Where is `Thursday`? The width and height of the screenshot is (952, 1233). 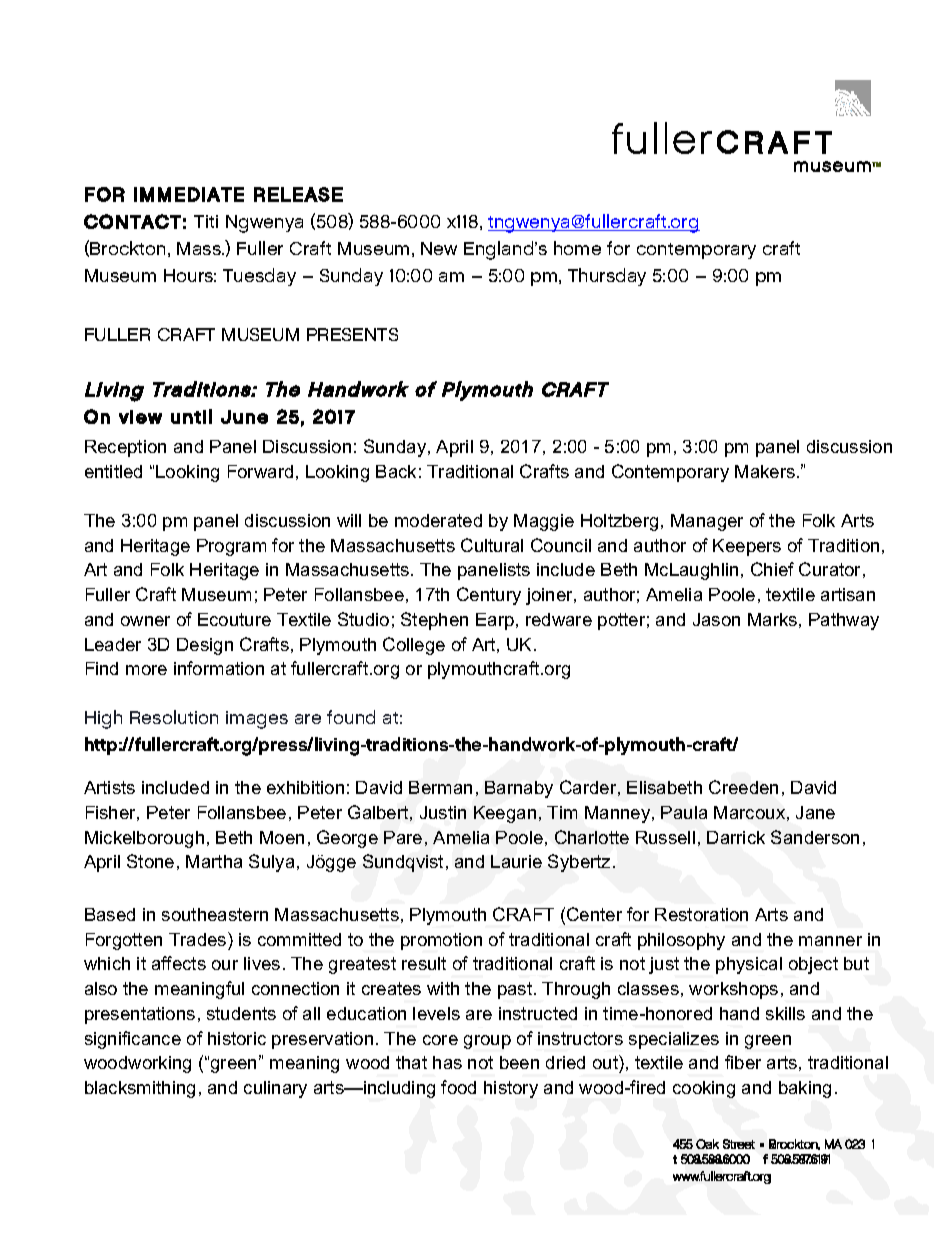 Thursday is located at coordinates (607, 277).
